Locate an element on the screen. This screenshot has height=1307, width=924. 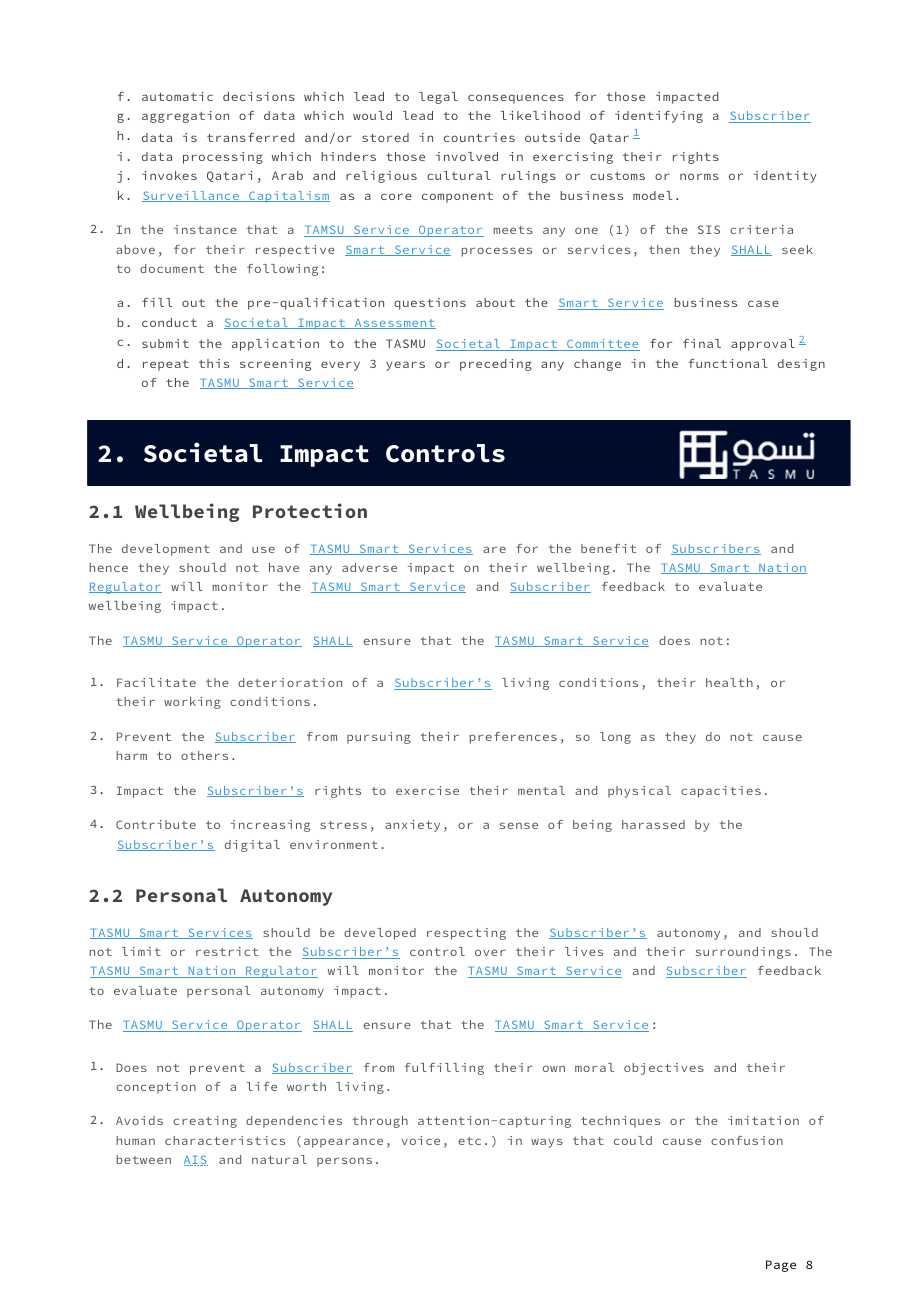
working is located at coordinates (192, 703).
